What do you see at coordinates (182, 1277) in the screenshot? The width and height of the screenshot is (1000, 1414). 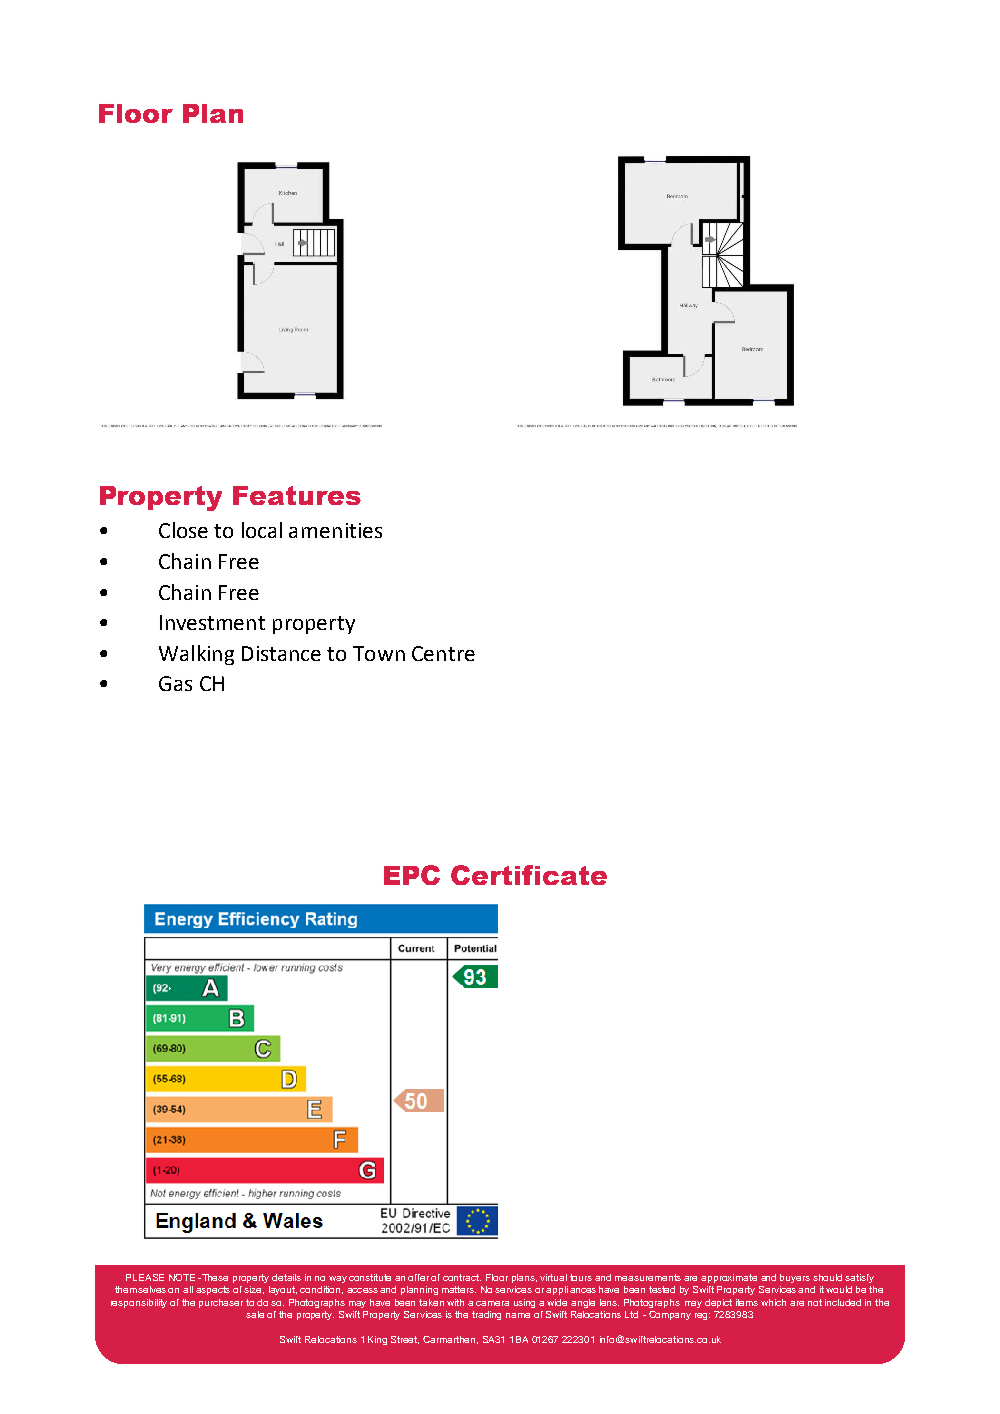 I see `NOTE` at bounding box center [182, 1277].
